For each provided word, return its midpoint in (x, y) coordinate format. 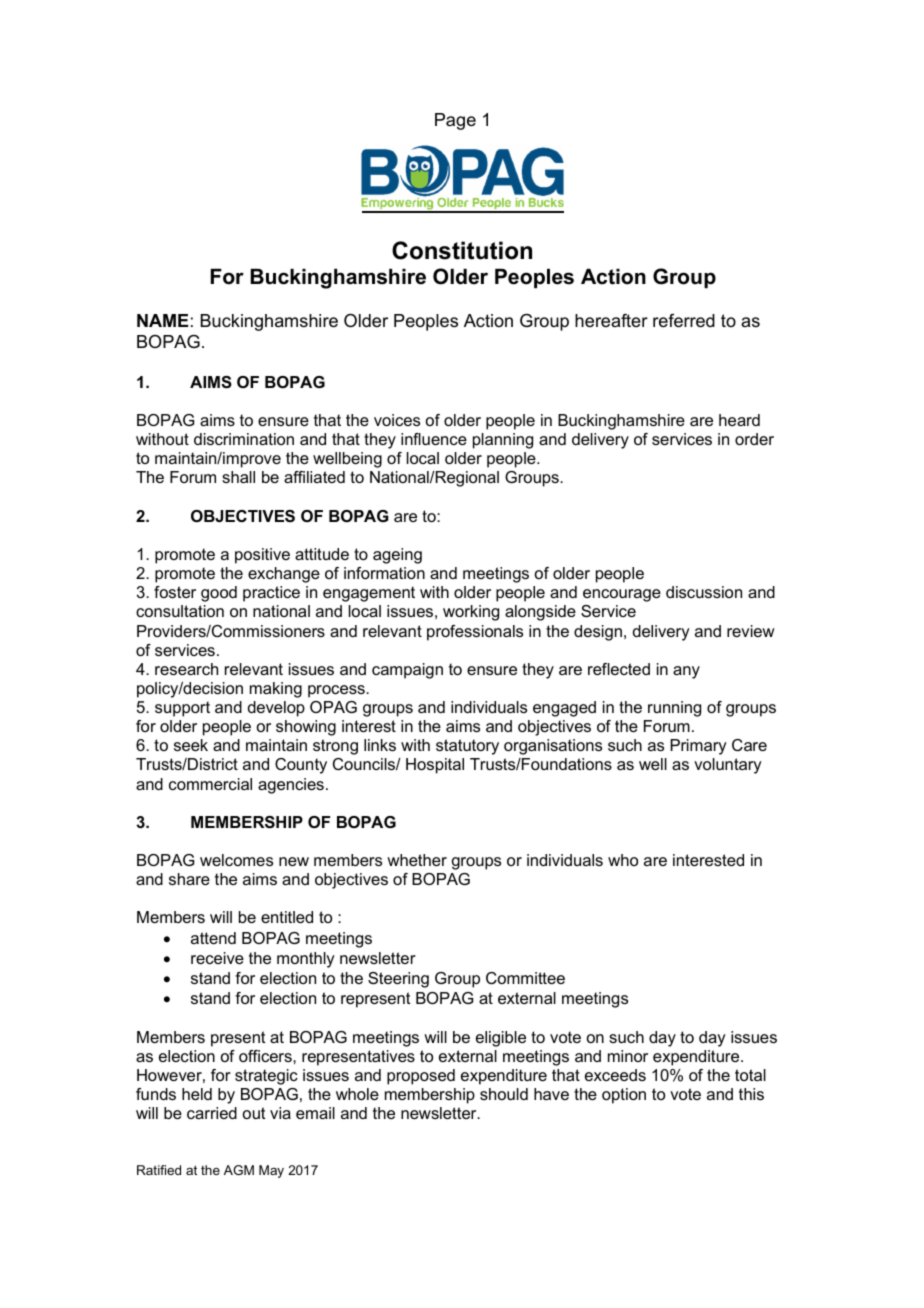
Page (455, 121)
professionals (475, 633)
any (686, 672)
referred (684, 321)
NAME (162, 320)
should (504, 1094)
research (186, 669)
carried (212, 1113)
